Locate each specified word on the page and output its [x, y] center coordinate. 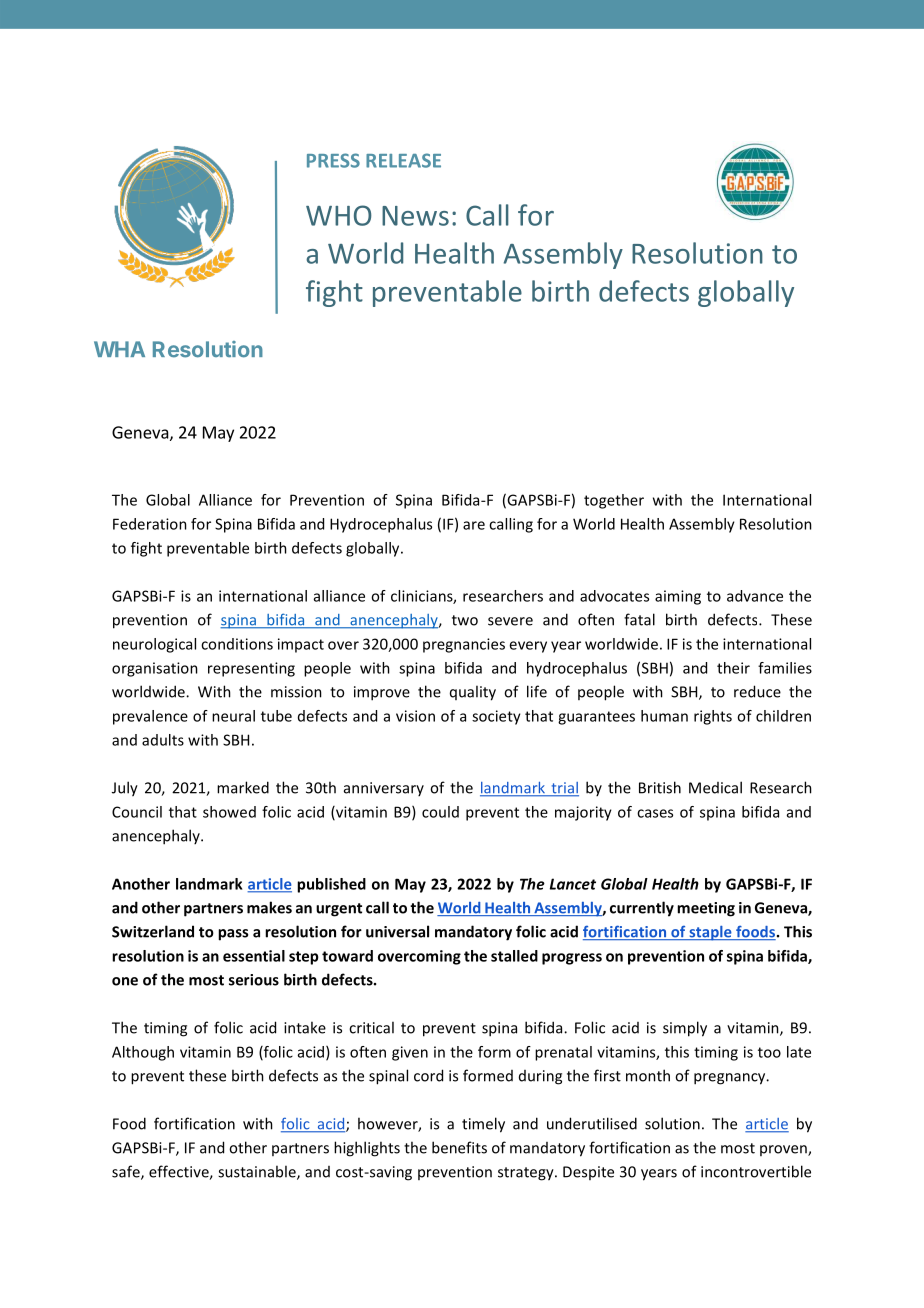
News [415, 216]
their [733, 668]
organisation [155, 669]
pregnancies [464, 645]
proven [784, 1150]
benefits [459, 1147]
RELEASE [403, 160]
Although [143, 1053]
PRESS [333, 160]
